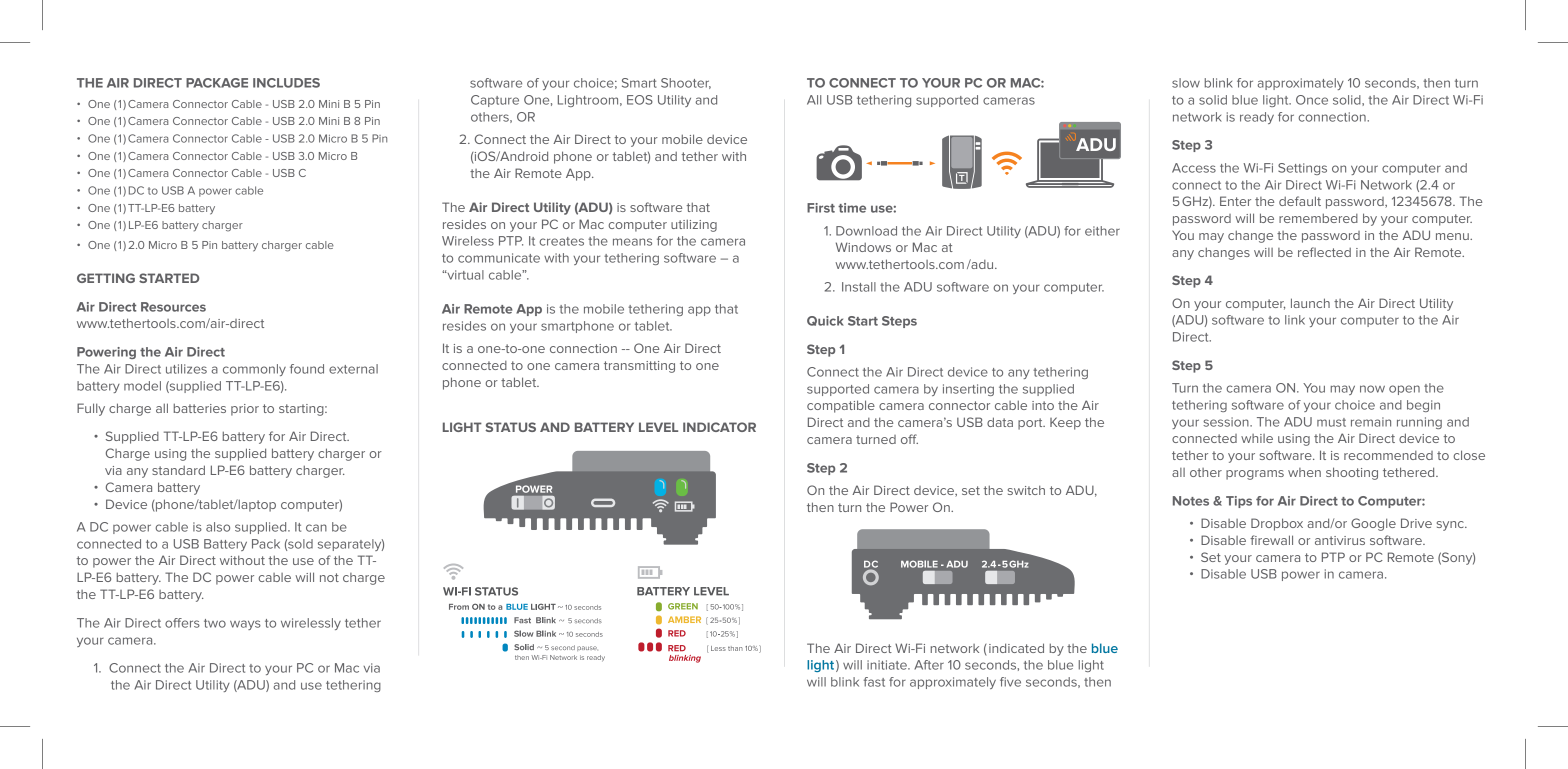 The image size is (1568, 769). Describe the element at coordinates (1318, 218) in the screenshot. I see `remembered` at that location.
